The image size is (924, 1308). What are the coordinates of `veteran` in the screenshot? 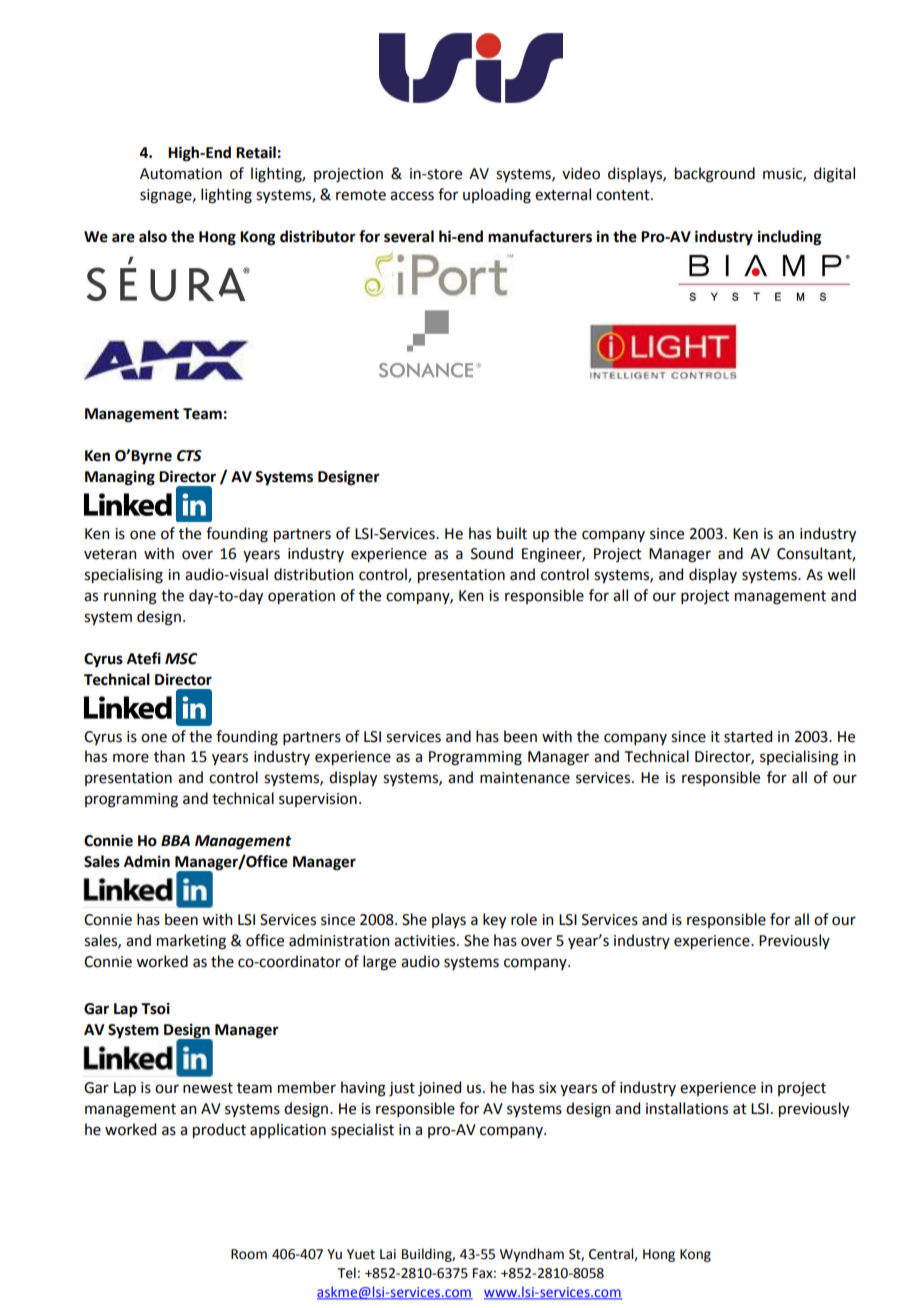 It's located at (110, 554).
